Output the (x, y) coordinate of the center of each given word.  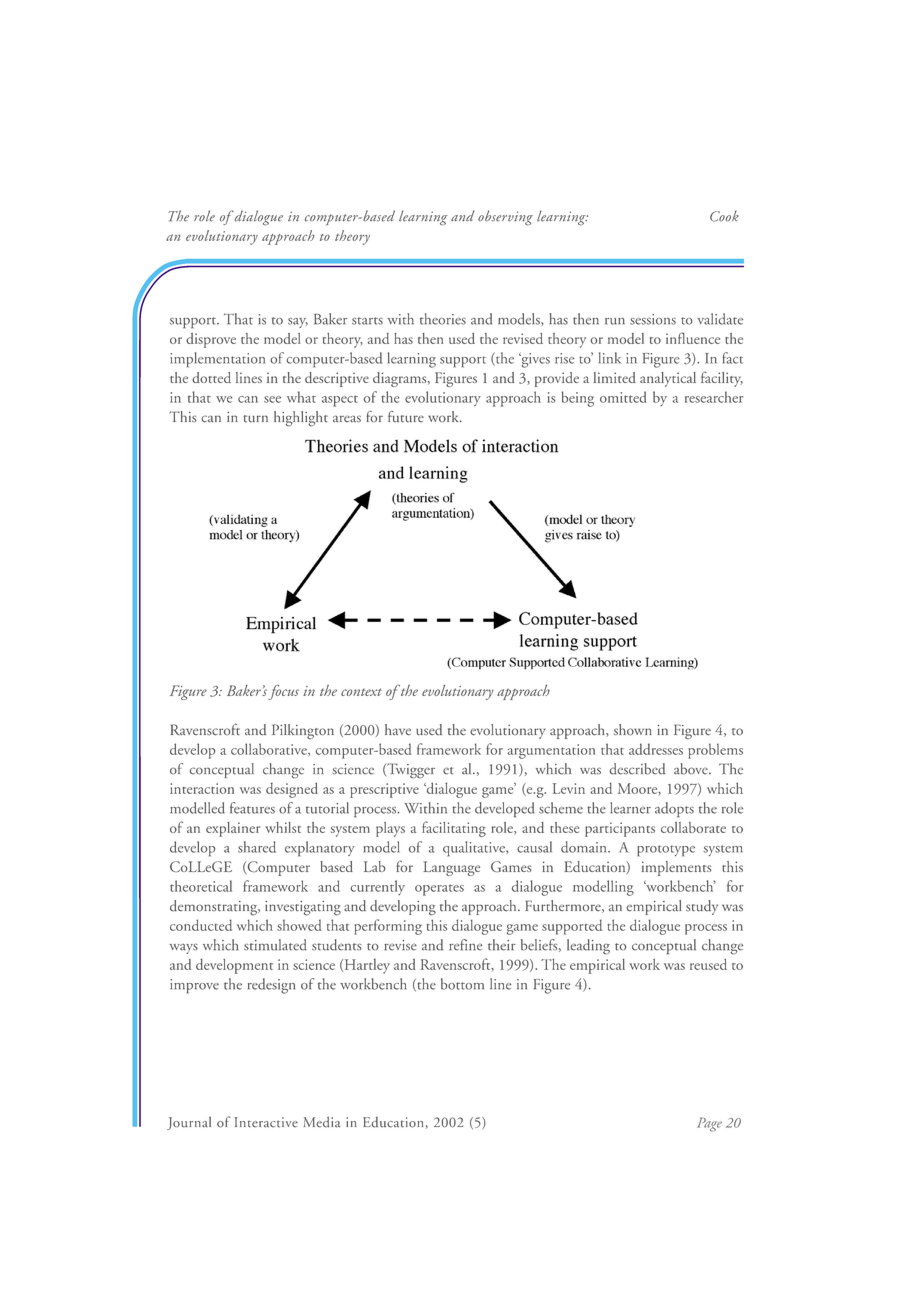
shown (633, 730)
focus (283, 692)
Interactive (266, 1122)
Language (451, 868)
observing (505, 218)
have (398, 730)
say (298, 323)
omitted (623, 397)
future (406, 417)
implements (676, 868)
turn (255, 419)
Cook (724, 216)
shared (257, 847)
